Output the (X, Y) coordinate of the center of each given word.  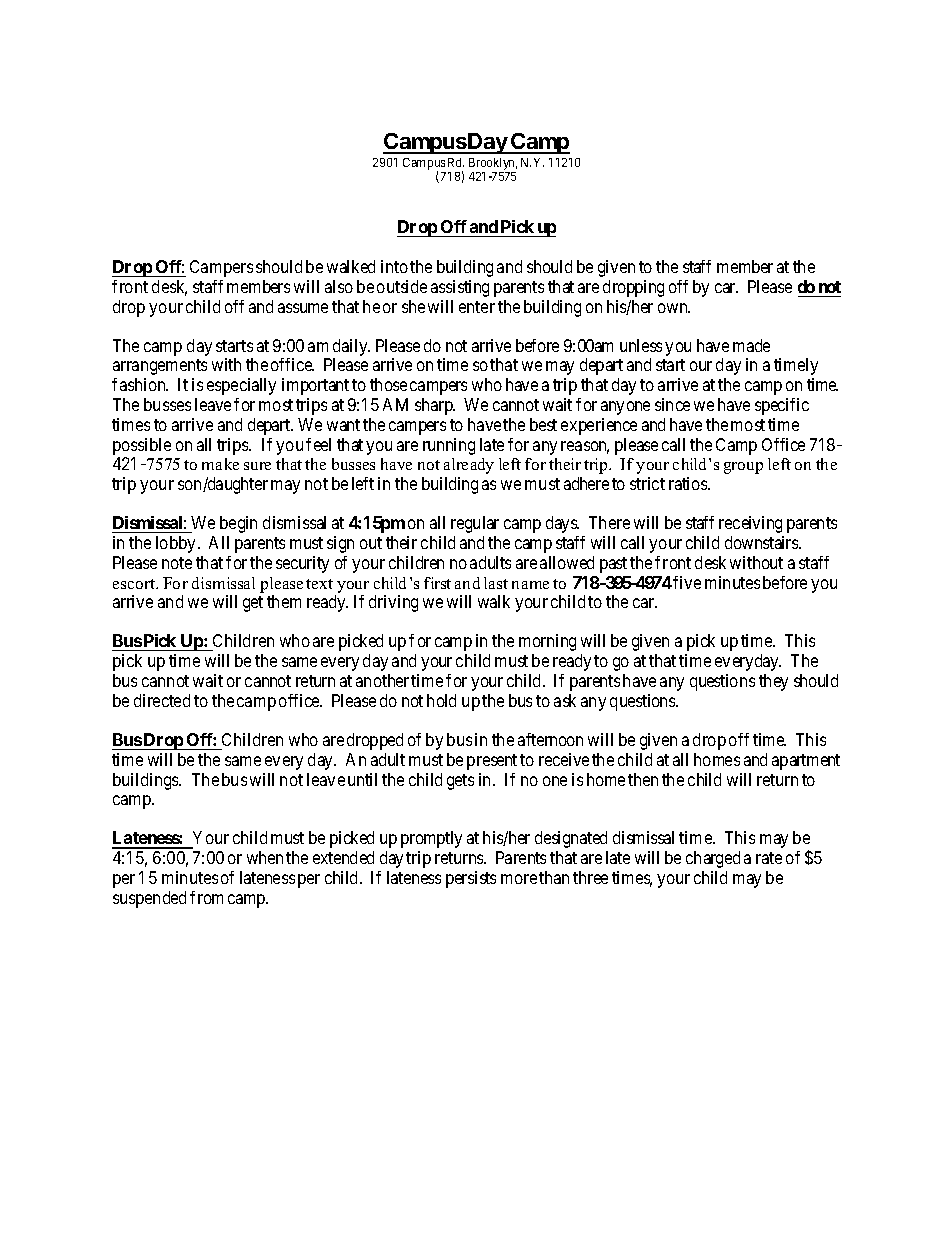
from (206, 897)
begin (238, 524)
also (339, 286)
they (773, 682)
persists (471, 879)
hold (441, 700)
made (751, 345)
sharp (435, 406)
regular (475, 524)
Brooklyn (493, 164)
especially (241, 386)
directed (162, 700)
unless (641, 345)
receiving (750, 524)
